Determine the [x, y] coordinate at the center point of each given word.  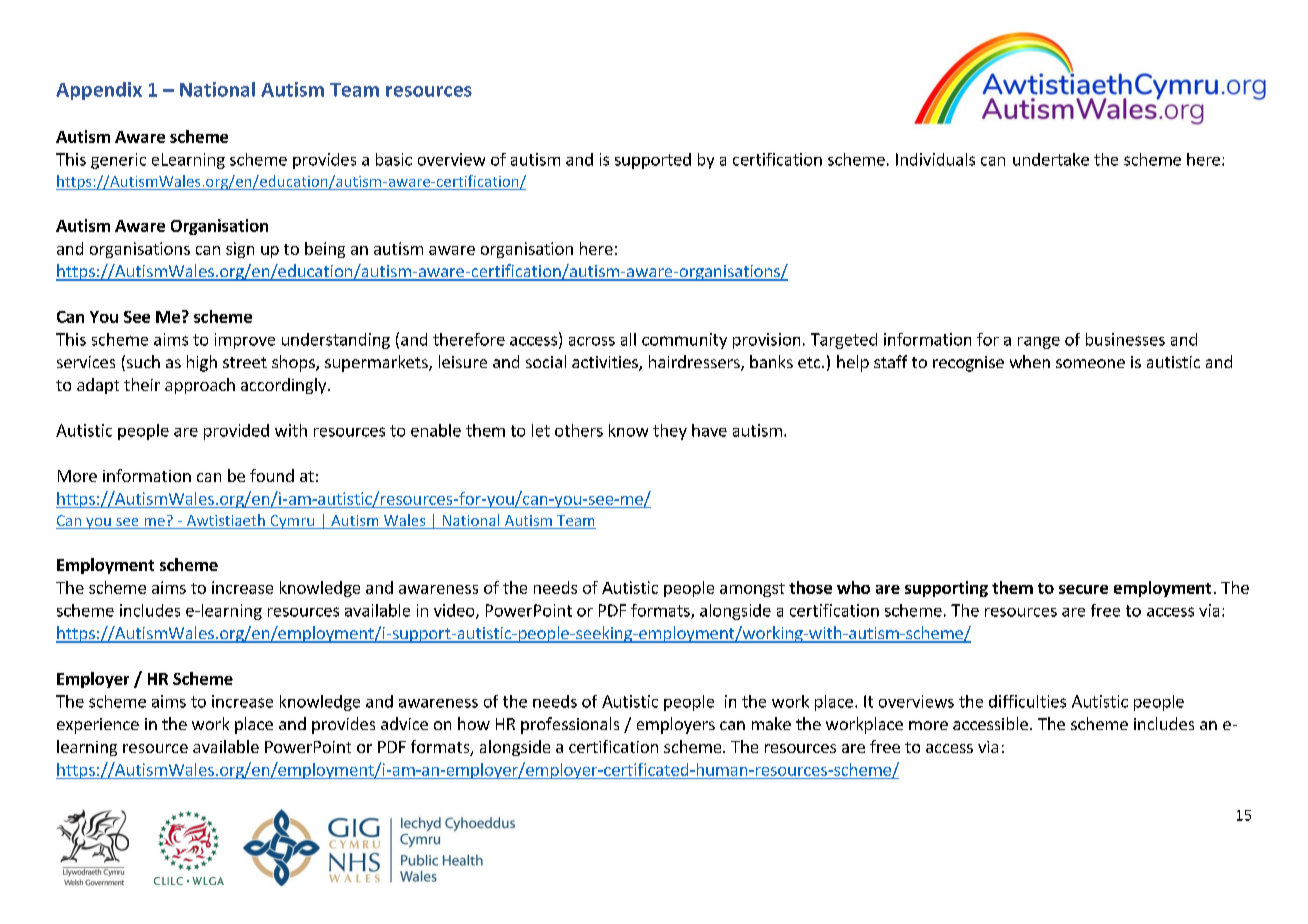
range [1039, 343]
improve [245, 341]
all [628, 339]
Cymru [292, 522]
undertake [1051, 159]
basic [394, 159]
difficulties [1027, 701]
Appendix [99, 91]
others [579, 430]
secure [1083, 589]
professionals [570, 725]
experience [98, 726]
